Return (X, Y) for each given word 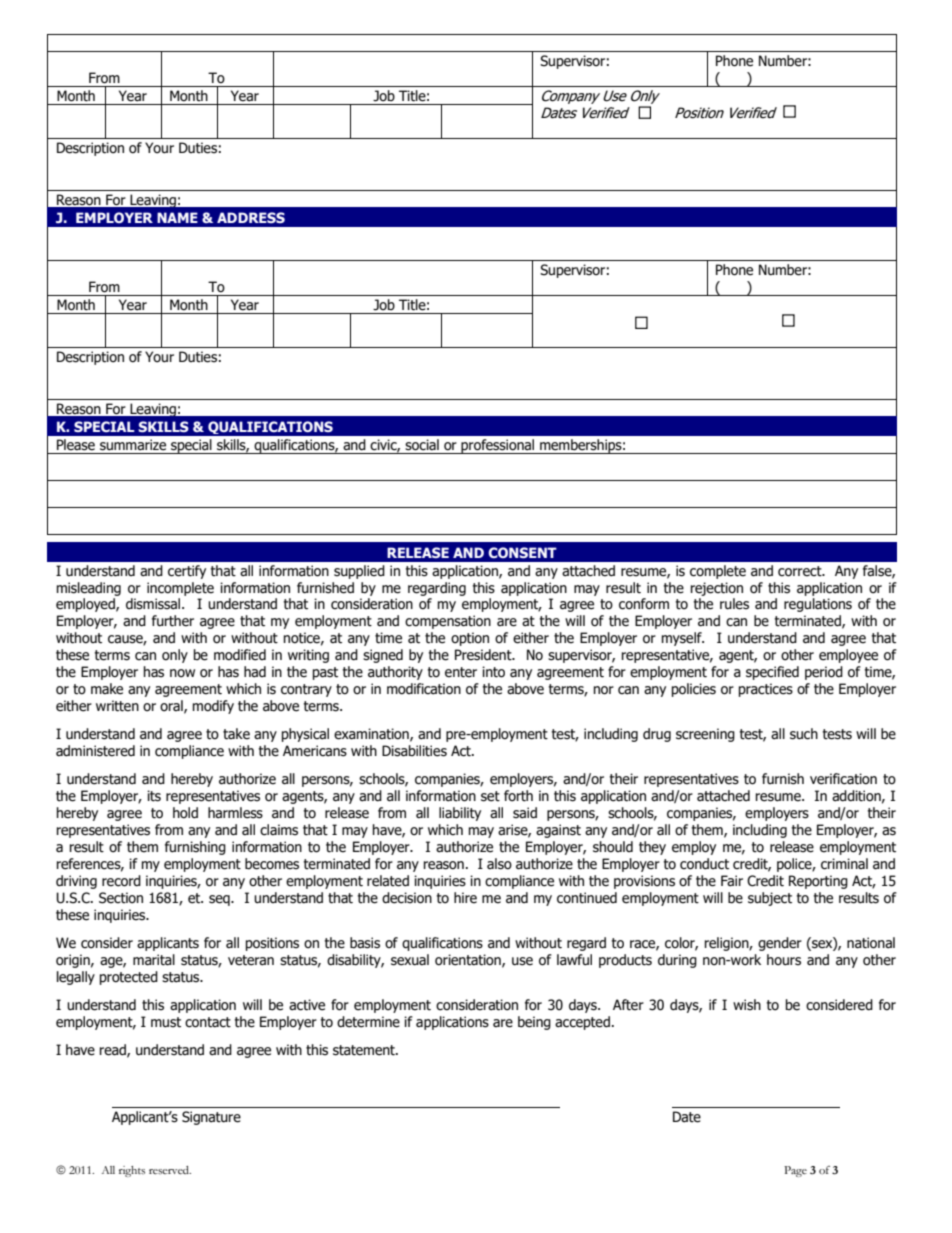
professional (498, 446)
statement (365, 1050)
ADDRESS (251, 217)
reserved (170, 1170)
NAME (177, 217)
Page (795, 1171)
